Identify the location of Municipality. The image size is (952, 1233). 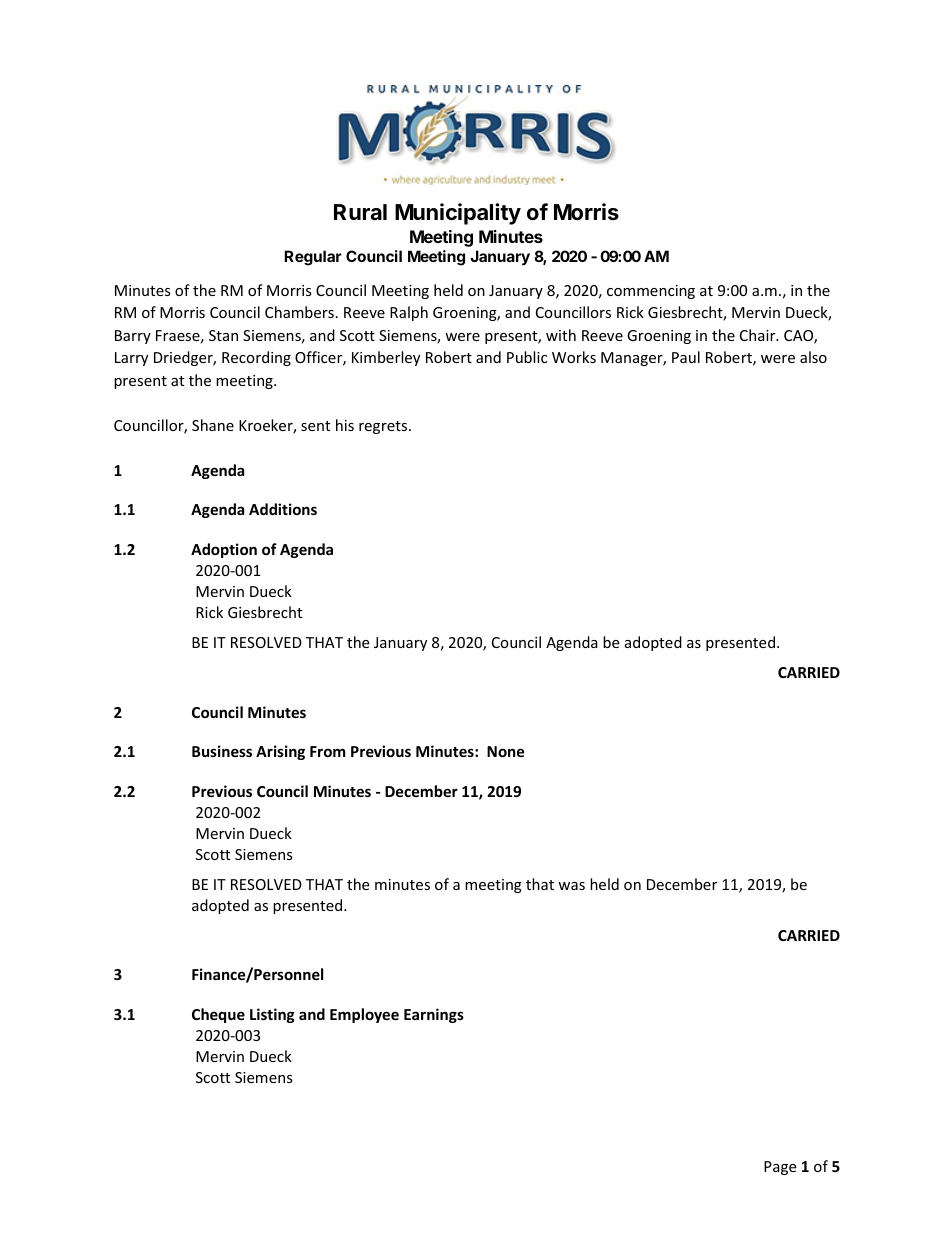
(458, 214).
